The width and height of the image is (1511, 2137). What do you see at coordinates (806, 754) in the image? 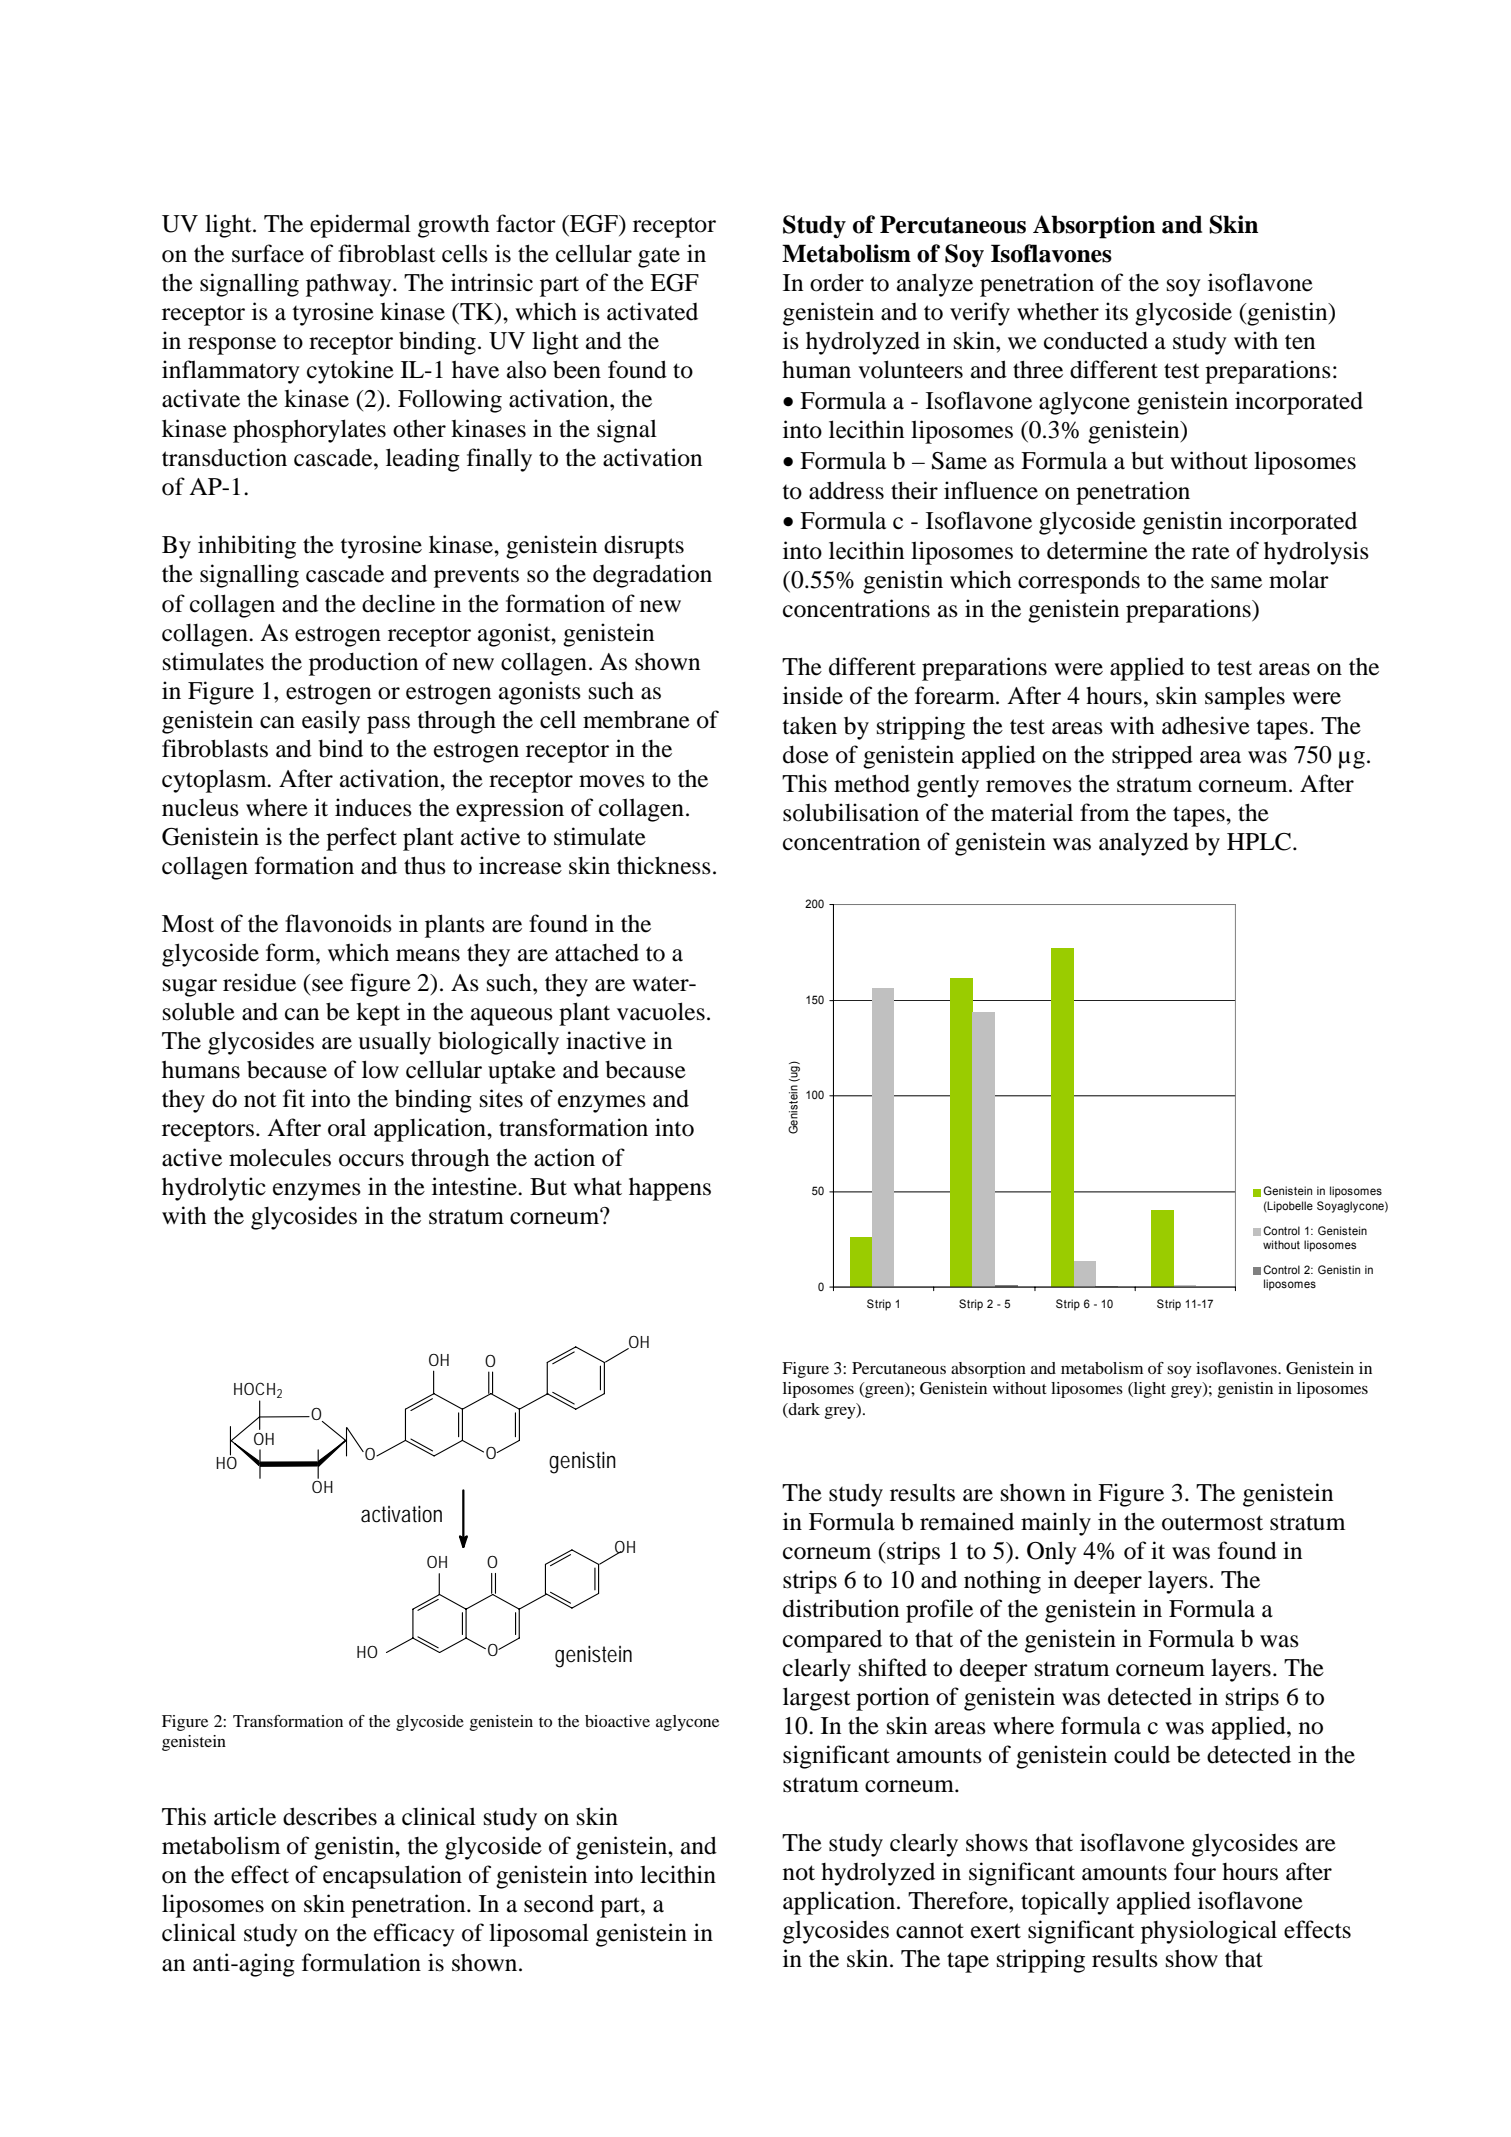
I see `dose` at bounding box center [806, 754].
